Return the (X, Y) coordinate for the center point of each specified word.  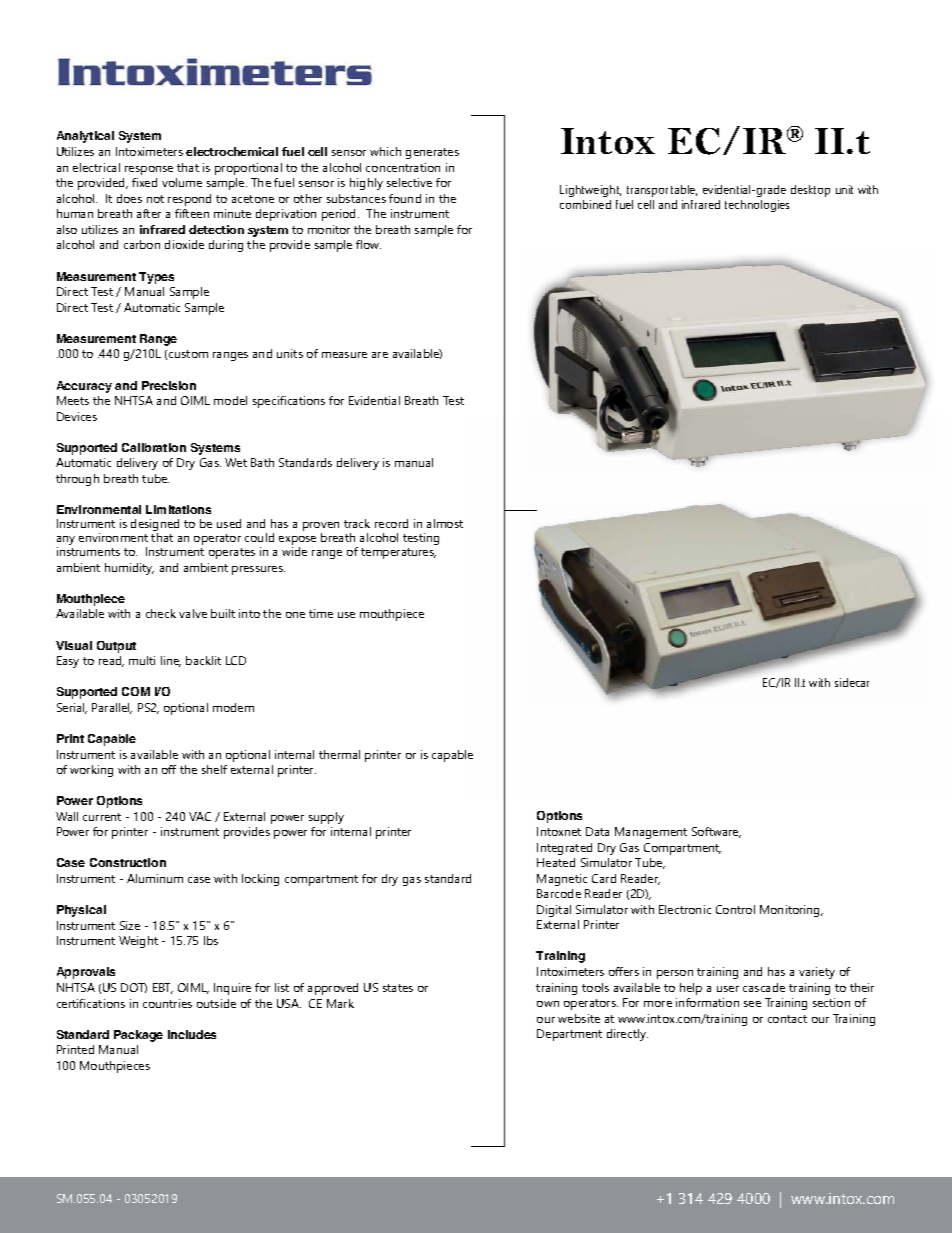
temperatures (398, 553)
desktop (810, 191)
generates (432, 153)
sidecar (852, 682)
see (752, 1004)
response (149, 170)
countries (167, 1003)
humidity (129, 569)
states (398, 988)
